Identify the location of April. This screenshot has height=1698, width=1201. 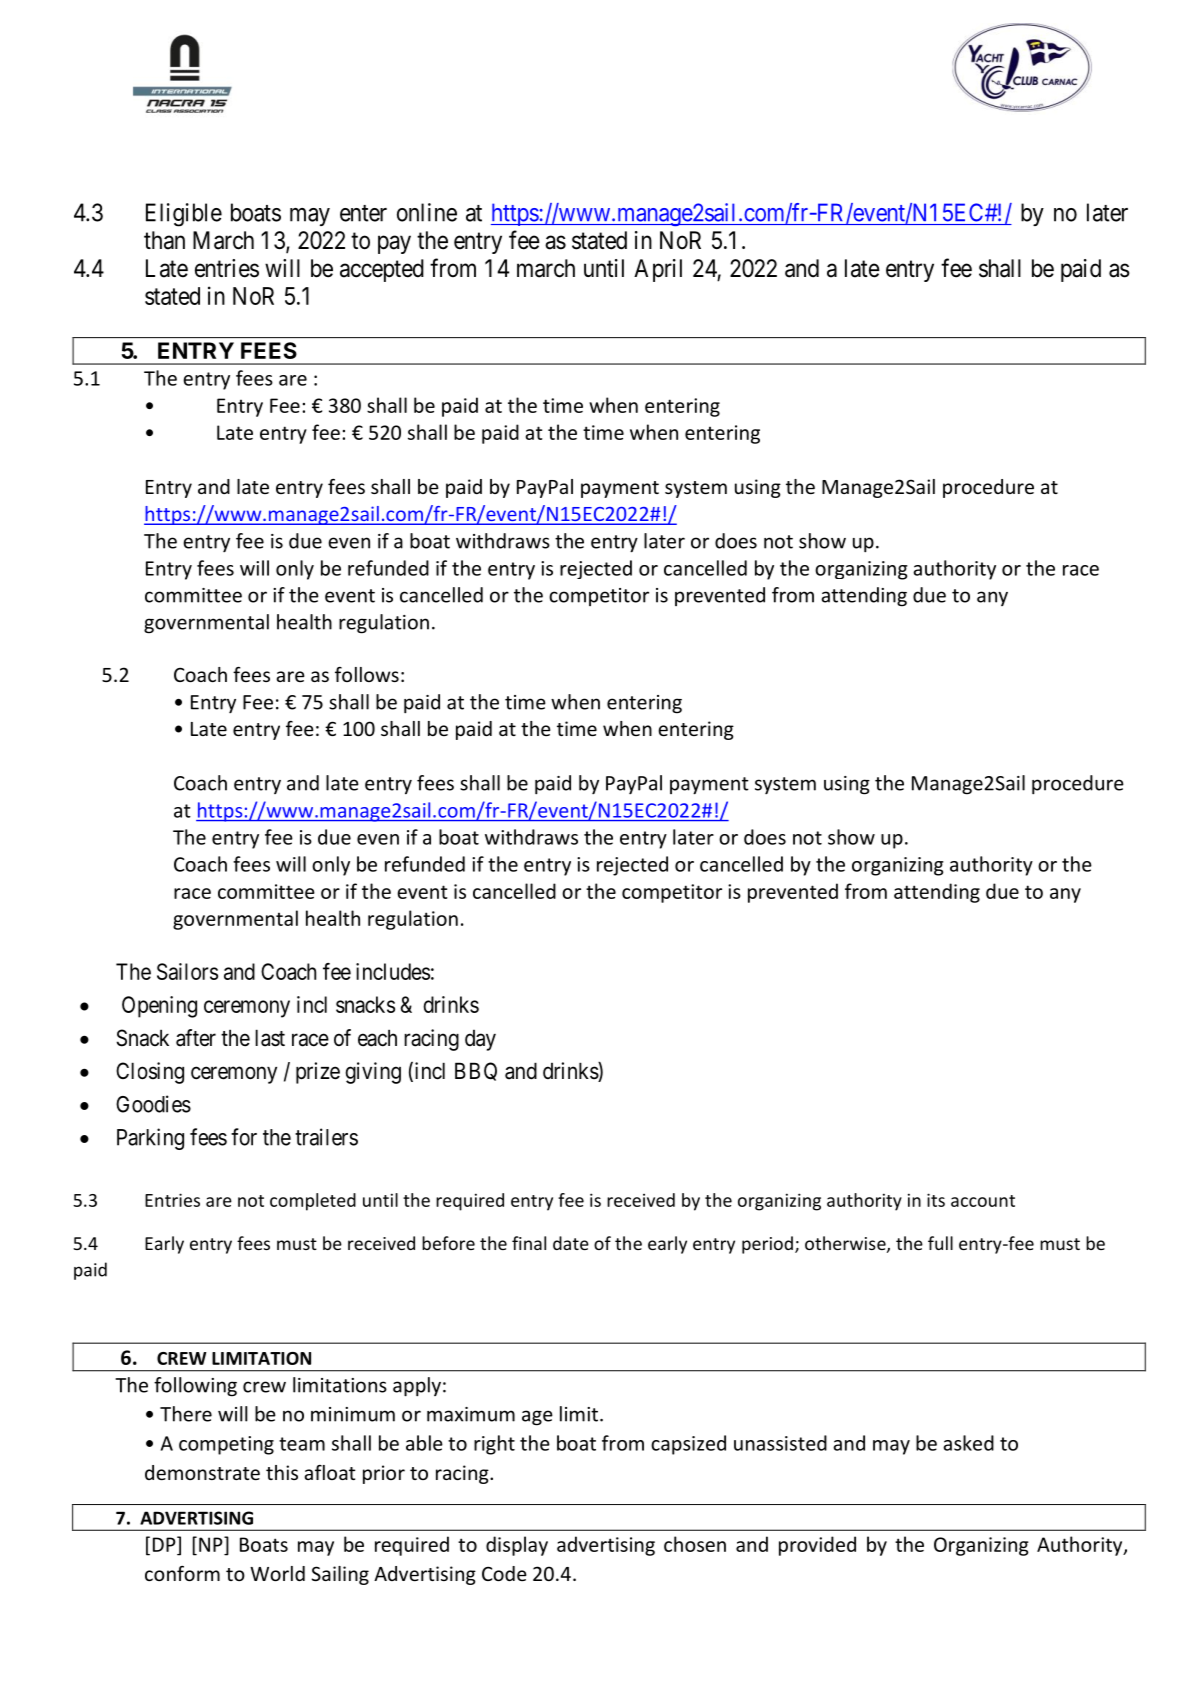
(658, 270).
